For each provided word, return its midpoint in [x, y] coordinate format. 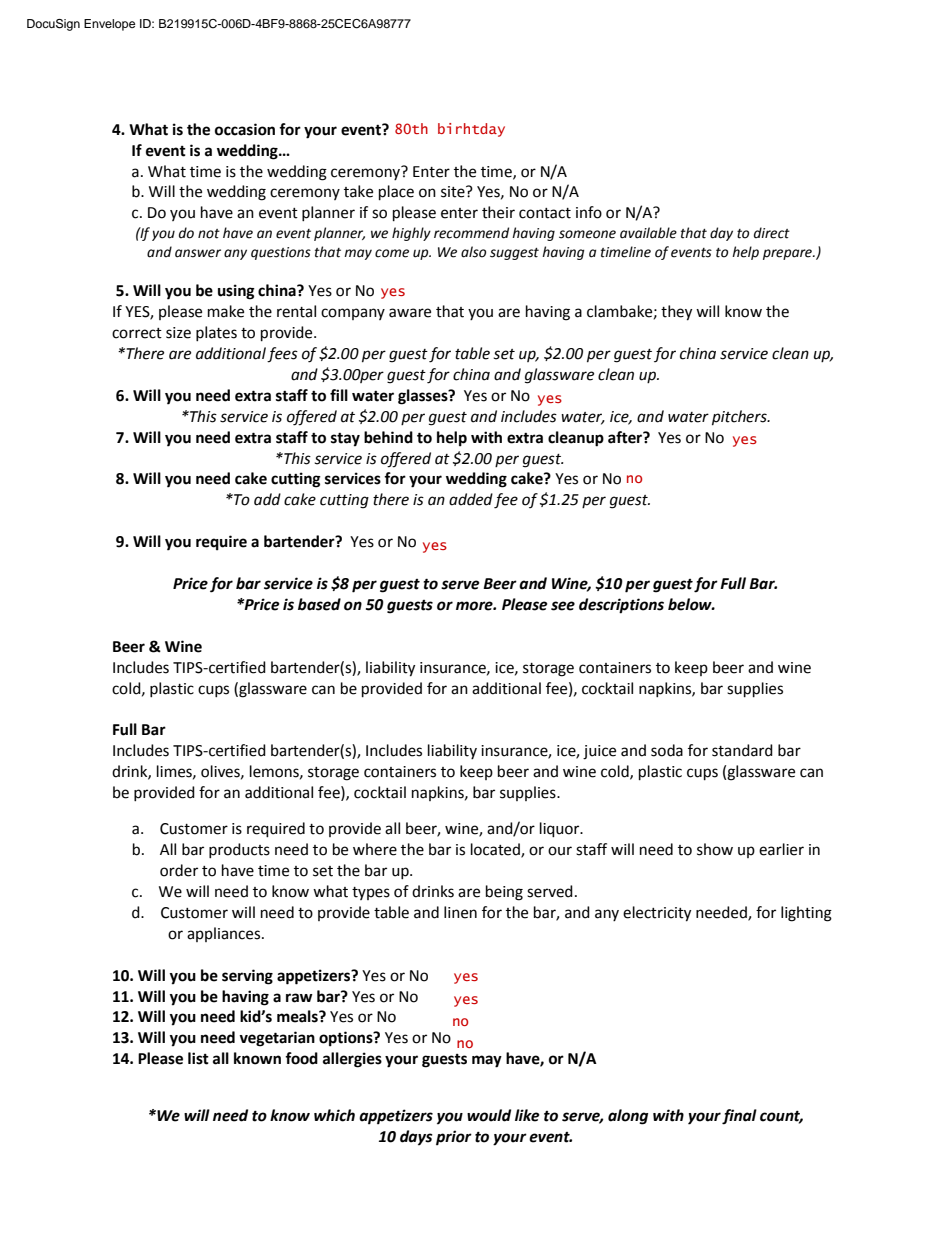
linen [460, 912]
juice [599, 752]
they [676, 313]
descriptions [621, 606]
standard [742, 750]
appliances [225, 934]
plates [216, 333]
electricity [657, 914]
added [471, 499]
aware [410, 313]
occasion [245, 129]
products [239, 850]
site [454, 192]
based [319, 604]
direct [772, 233]
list [198, 1058]
